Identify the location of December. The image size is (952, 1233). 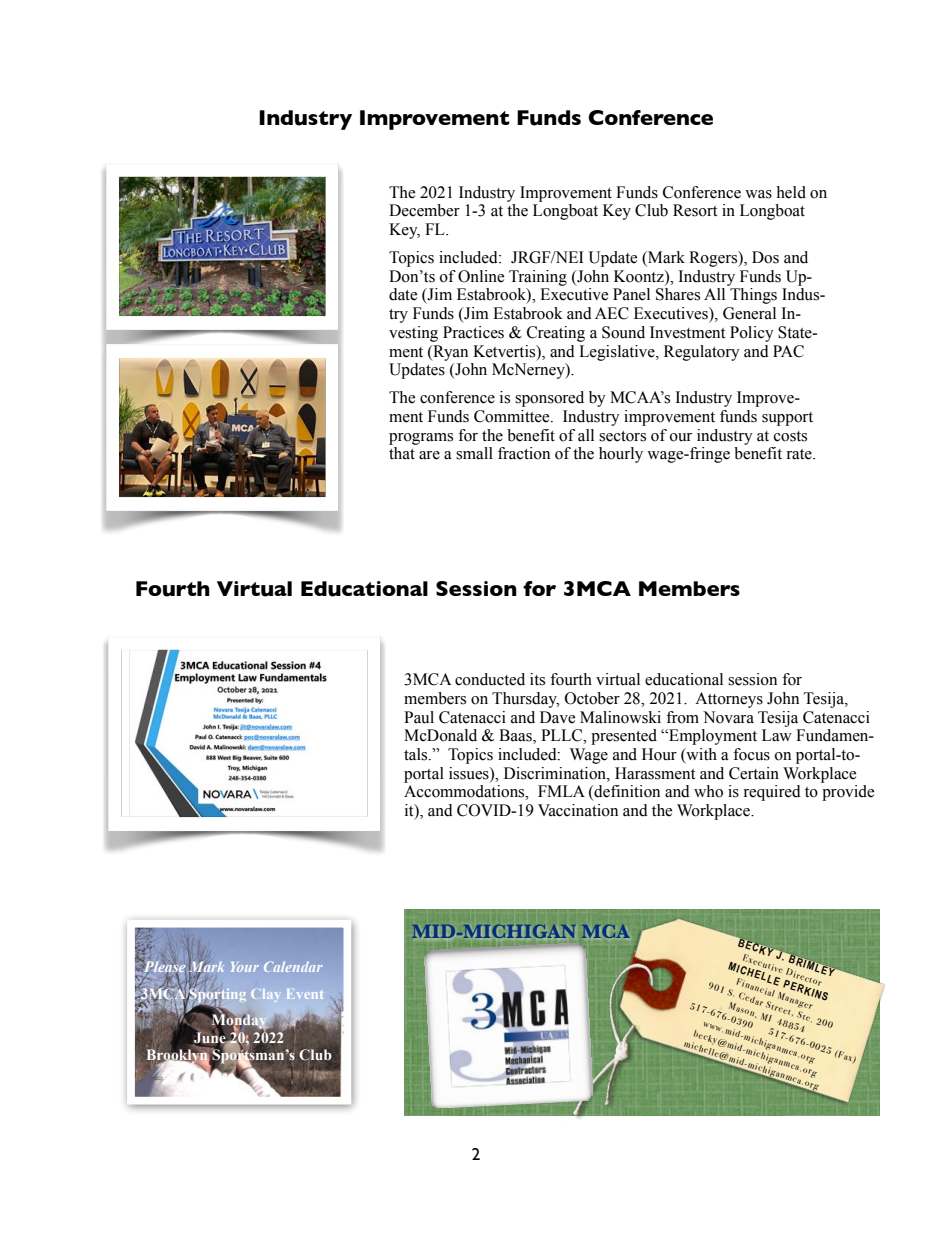
(424, 210).
